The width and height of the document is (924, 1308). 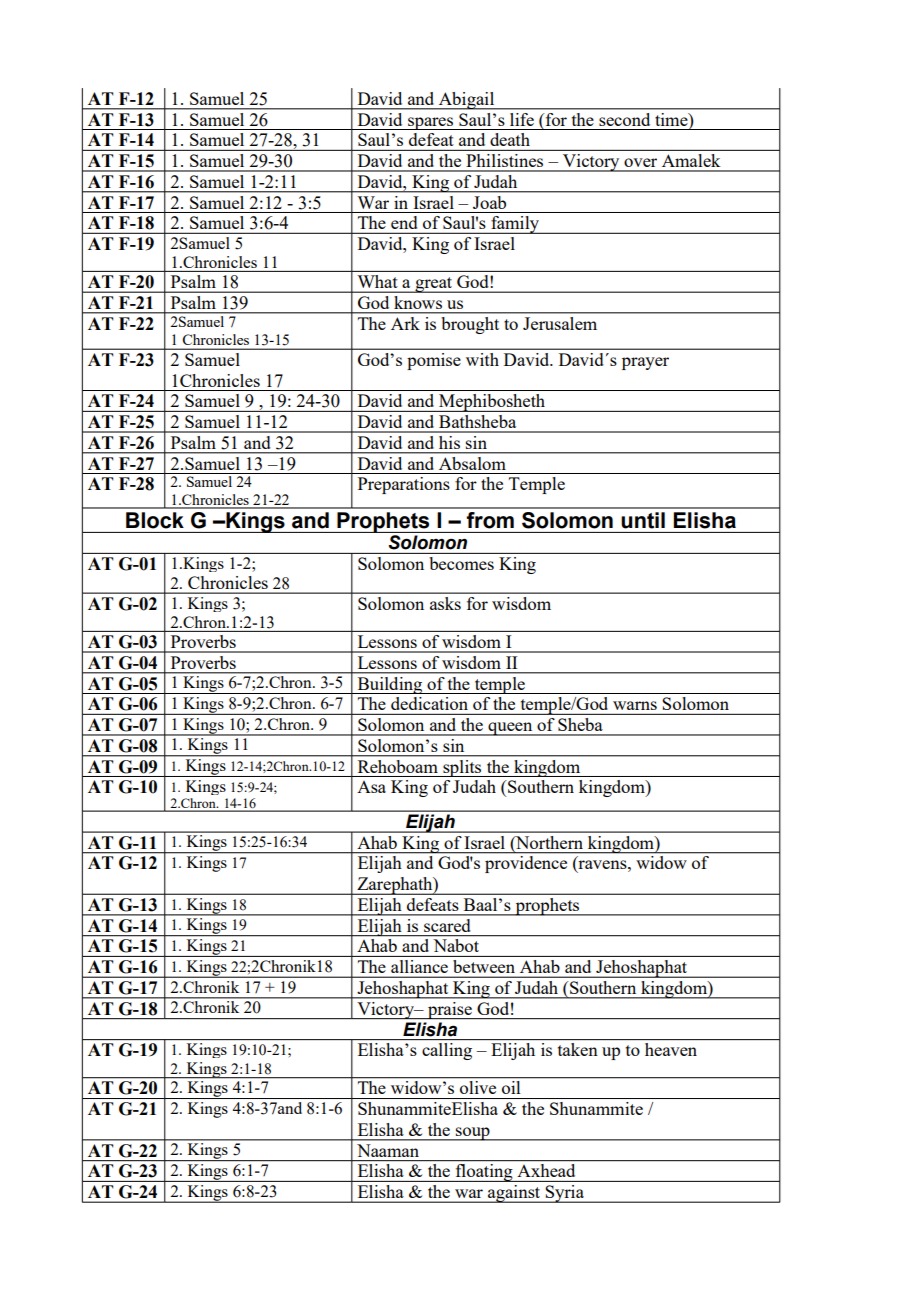 What do you see at coordinates (514, 1194) in the document?
I see `against` at bounding box center [514, 1194].
